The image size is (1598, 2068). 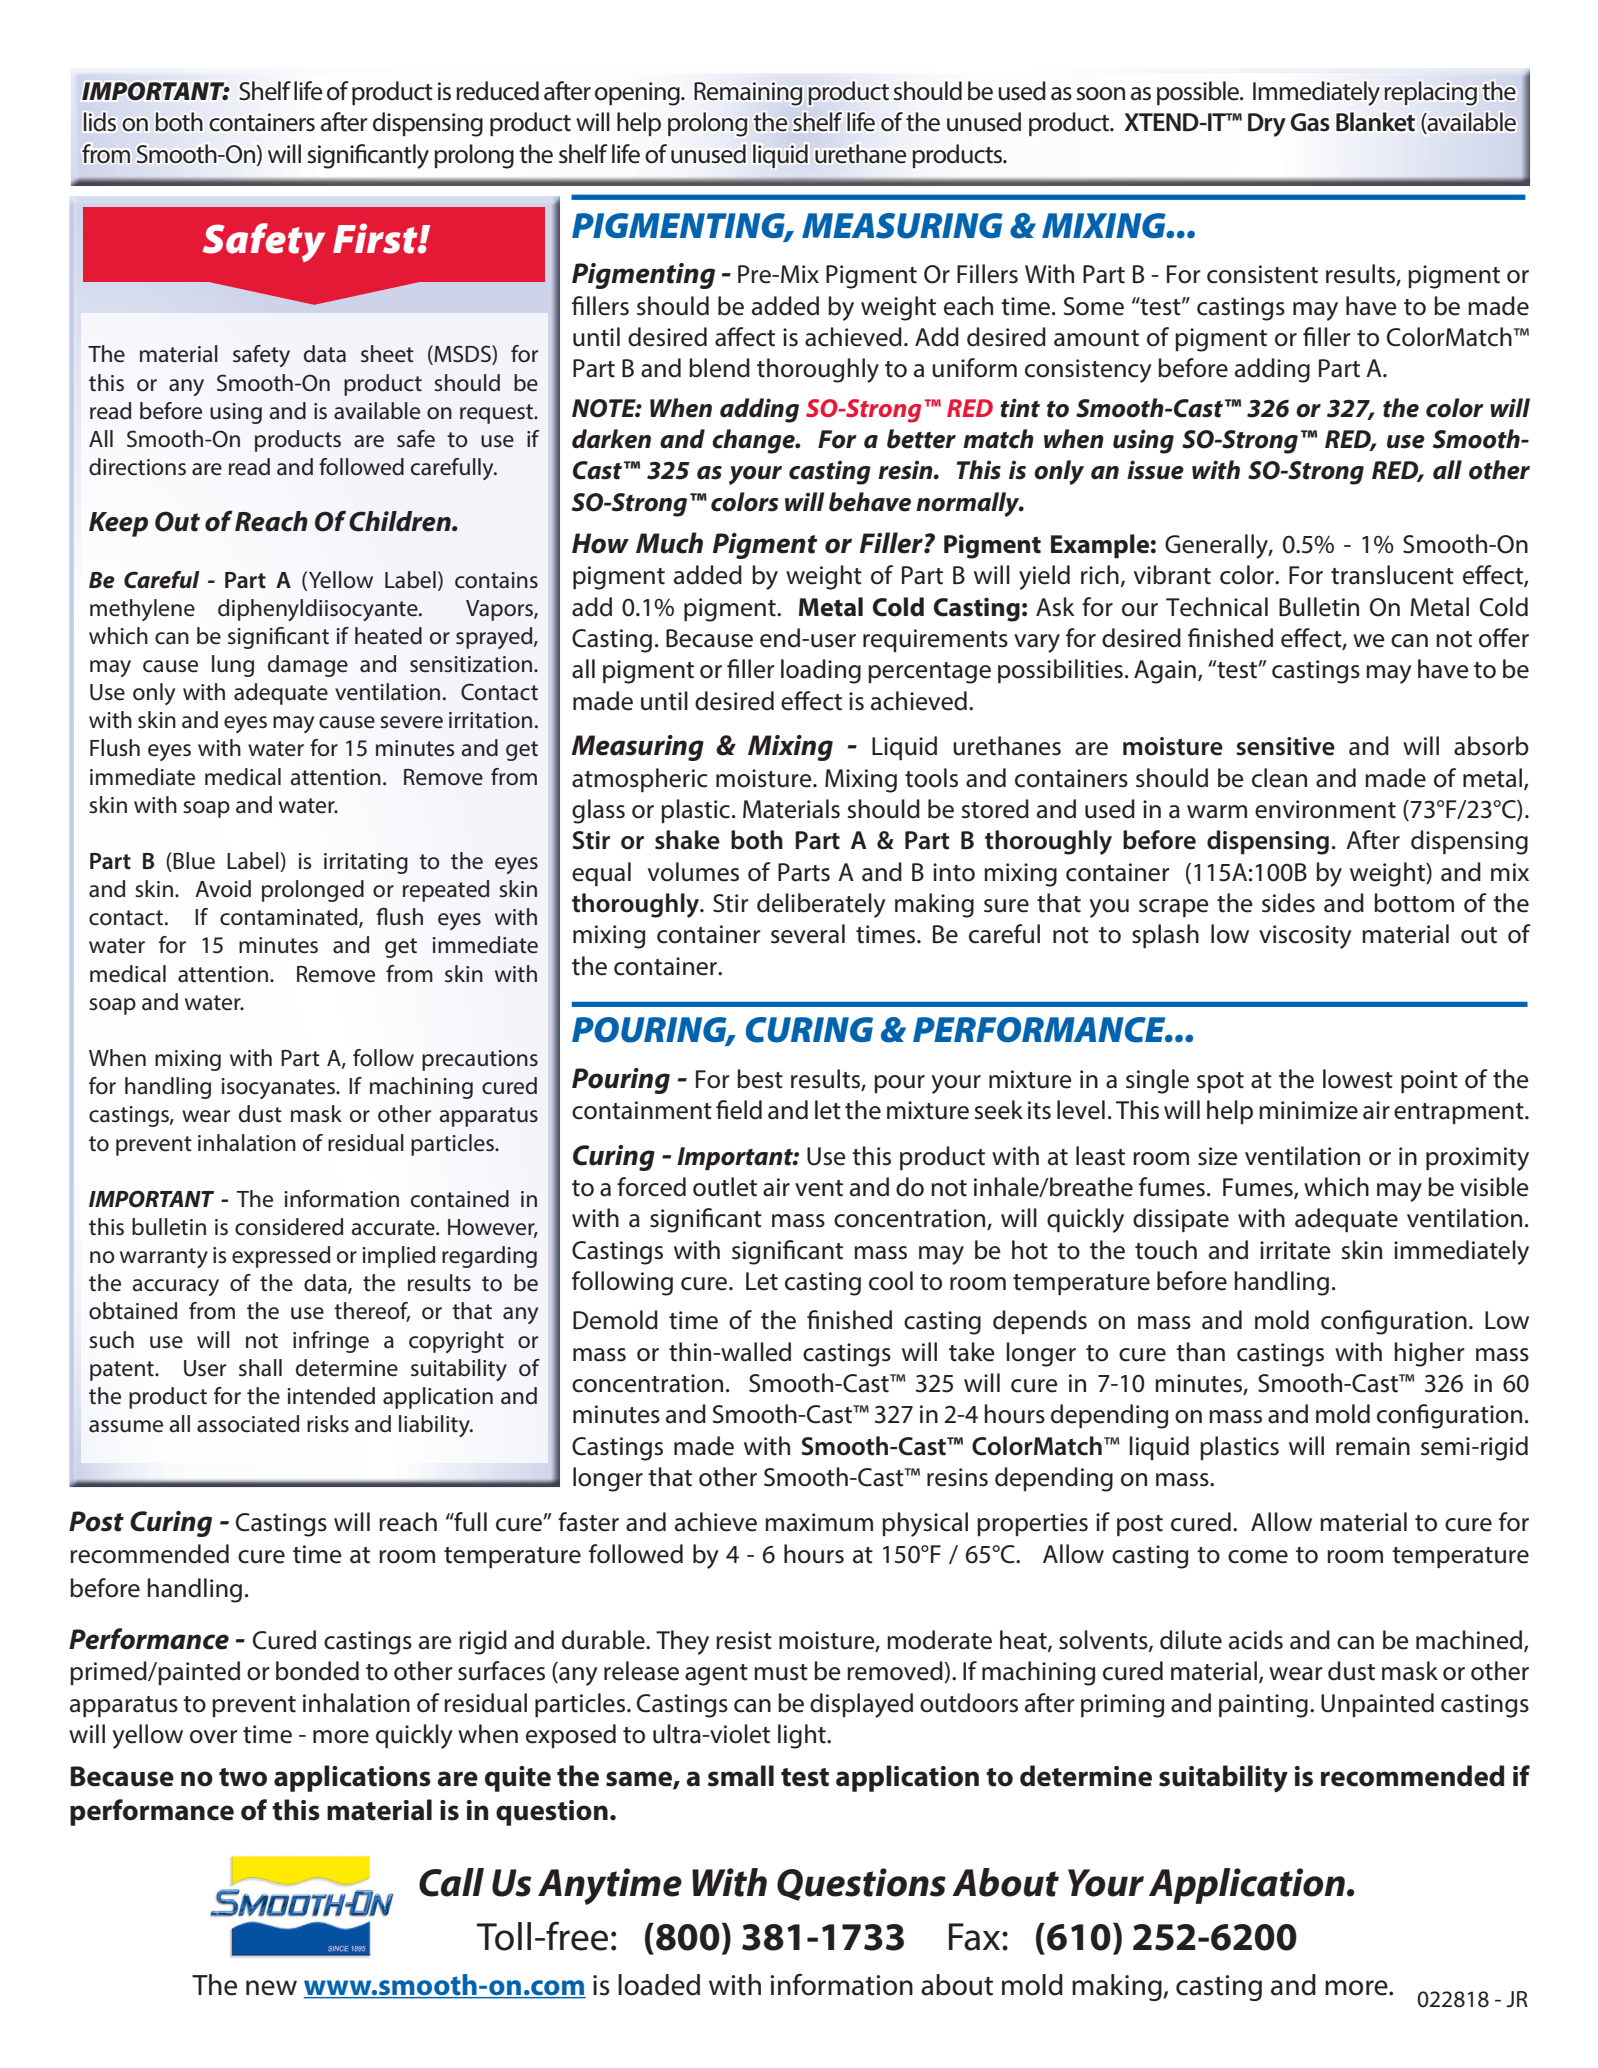 I want to click on lids, so click(x=100, y=121).
